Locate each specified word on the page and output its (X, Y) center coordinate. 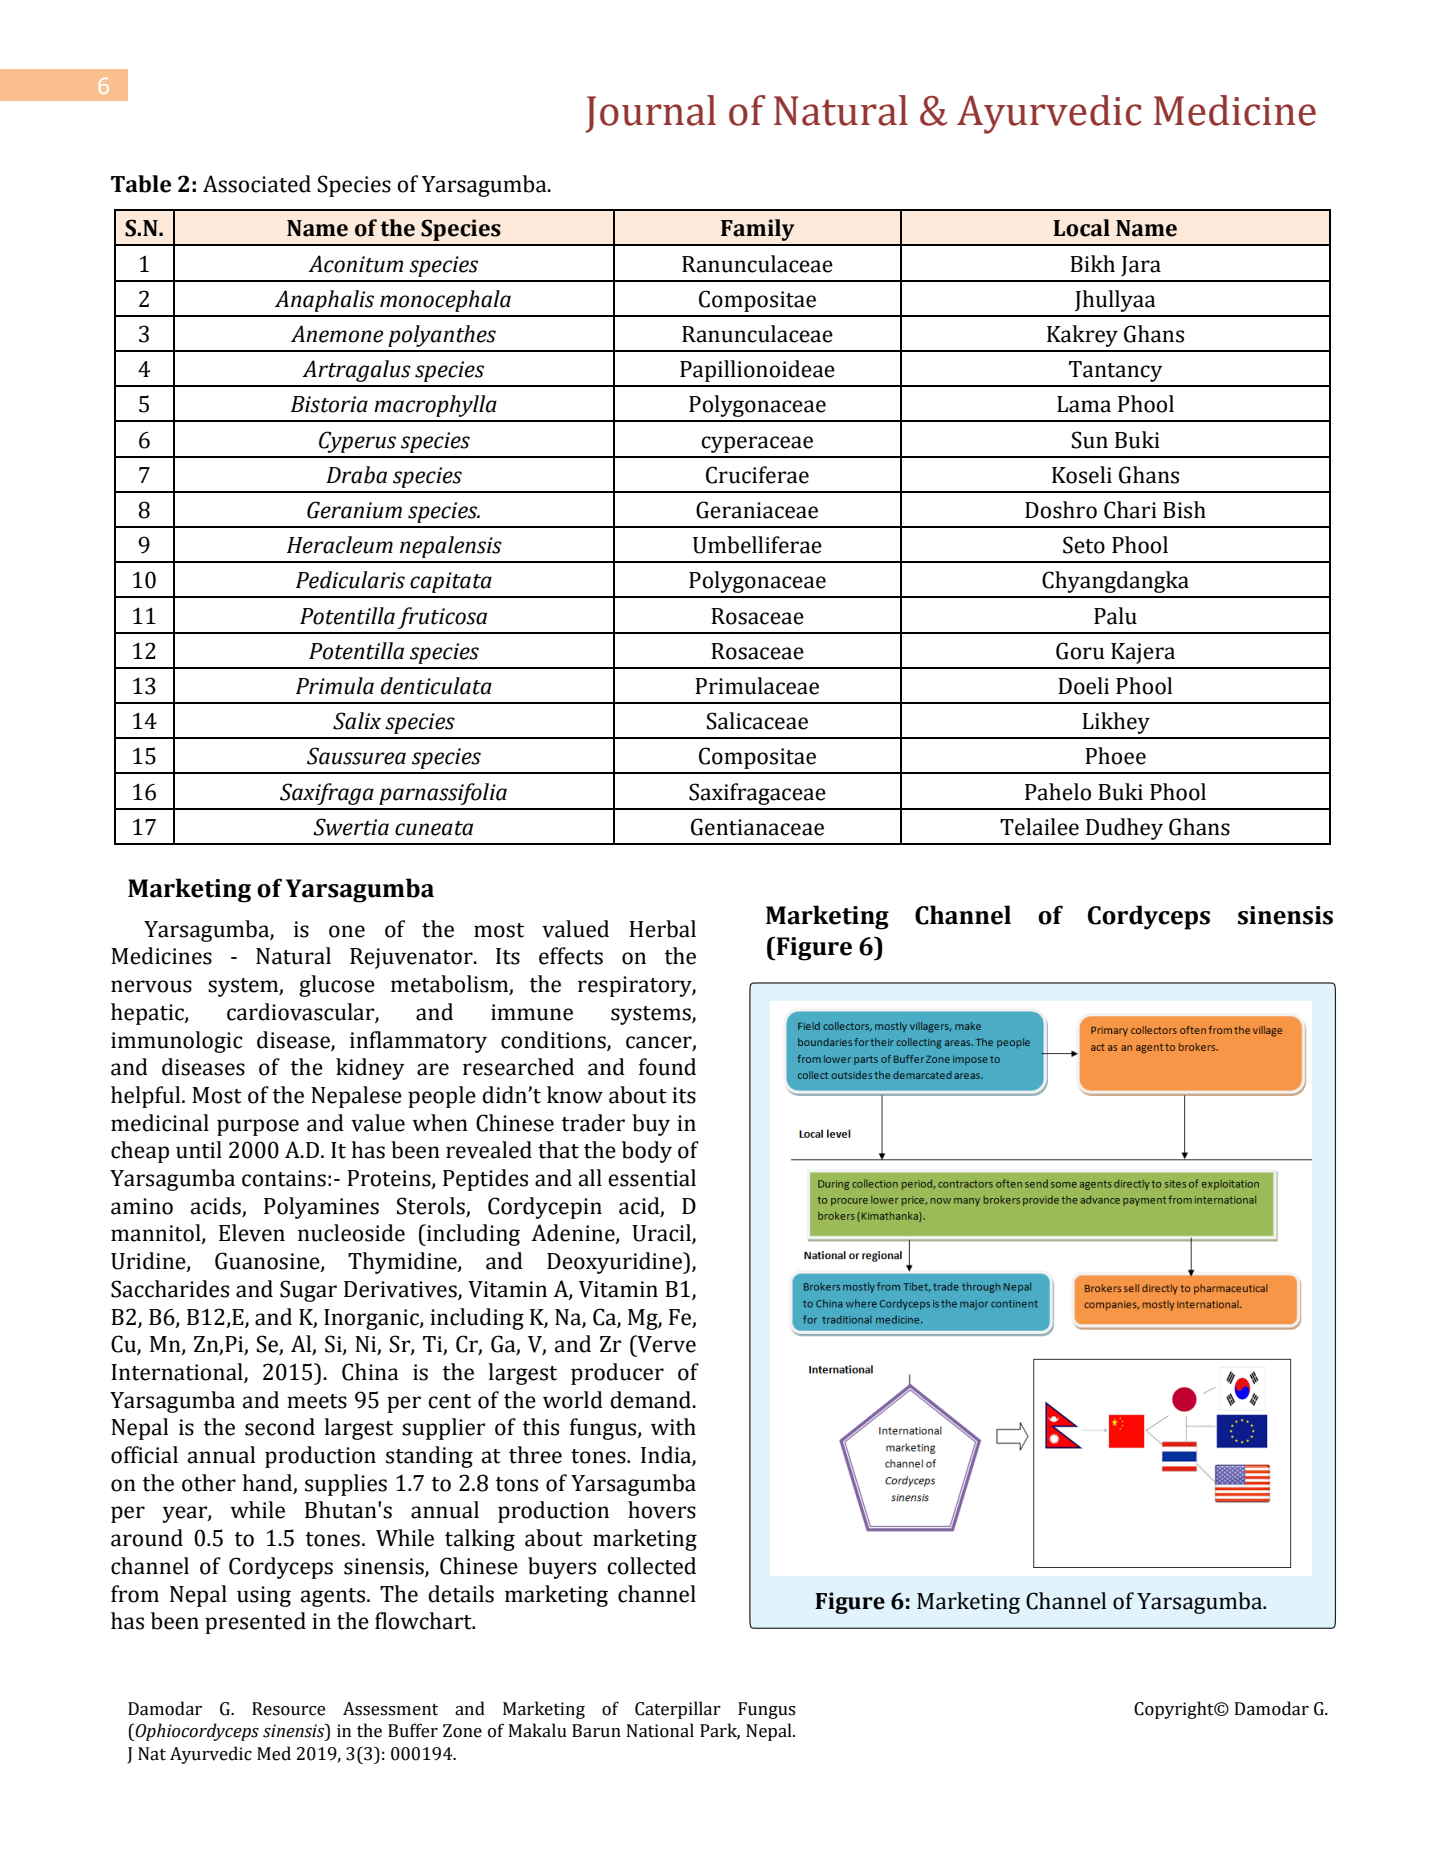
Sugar (308, 1291)
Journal (650, 114)
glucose (337, 986)
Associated (257, 184)
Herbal (662, 929)
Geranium (354, 510)
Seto (1084, 545)
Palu (1115, 616)
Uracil (662, 1234)
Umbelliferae (757, 545)
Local (1081, 228)
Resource (288, 1709)
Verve (665, 1344)
